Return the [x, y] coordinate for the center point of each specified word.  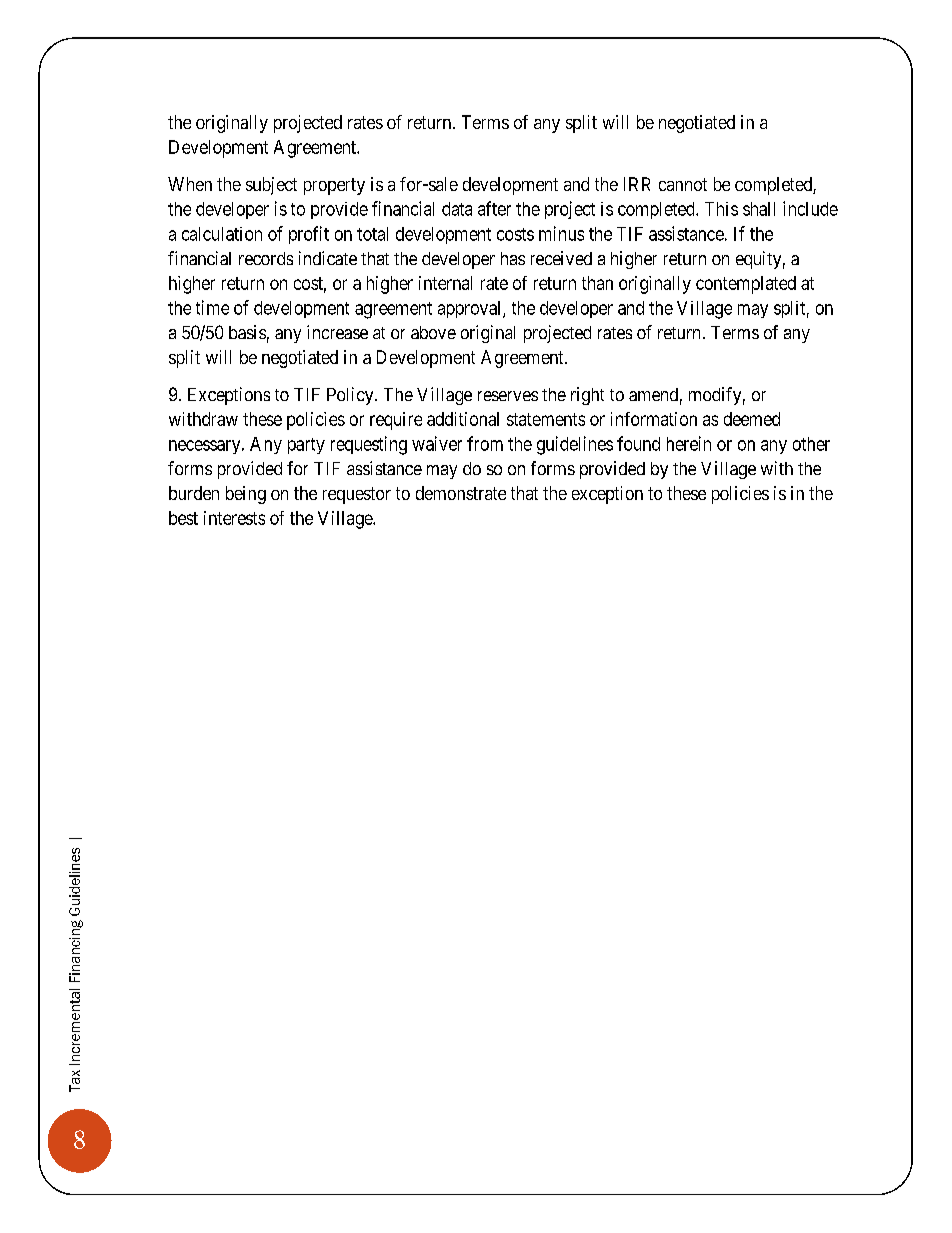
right [587, 396]
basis [247, 332]
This [721, 209]
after [494, 208]
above [433, 332]
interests [234, 518]
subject [271, 186]
